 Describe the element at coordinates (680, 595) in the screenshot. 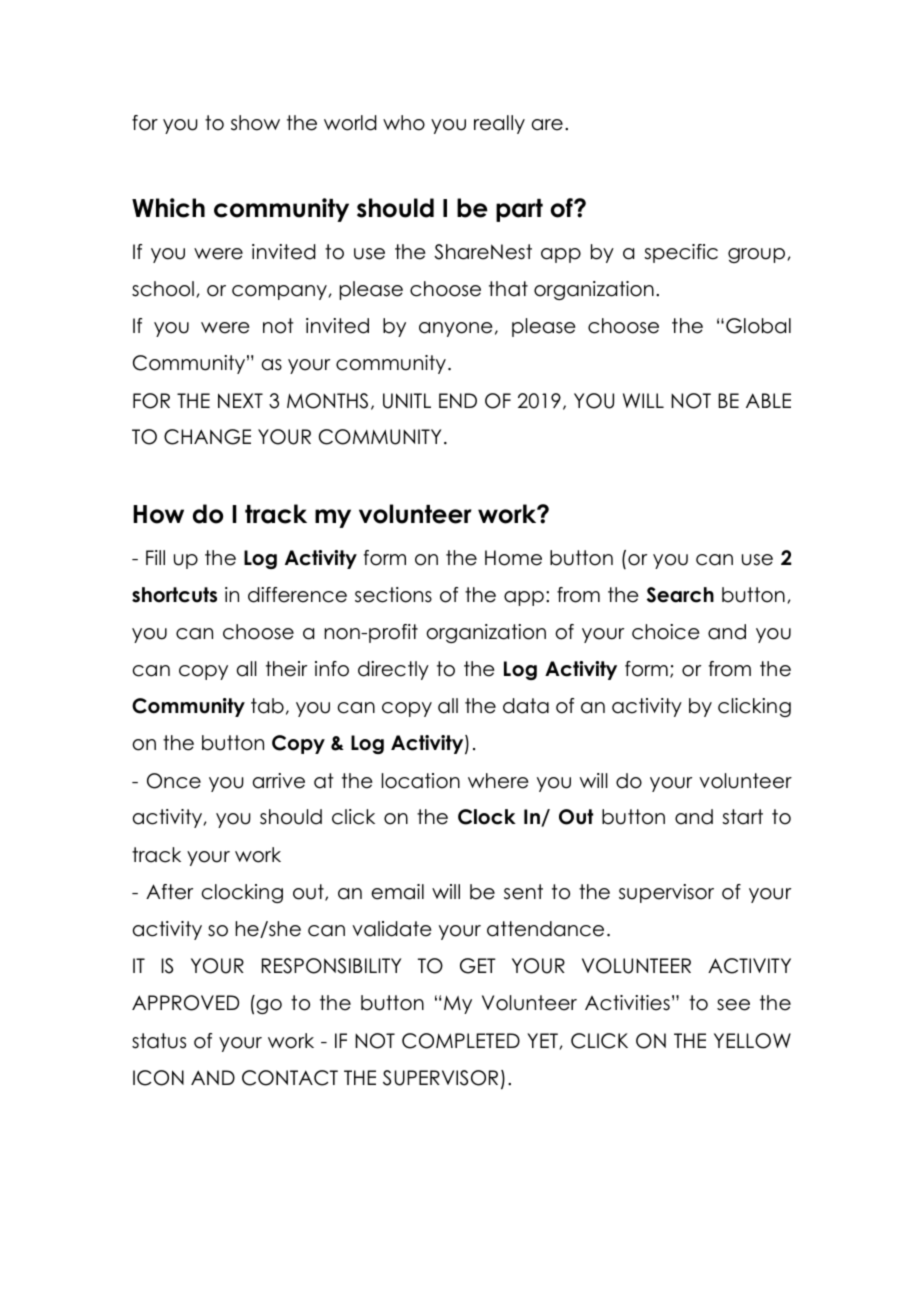

I see `Search` at that location.
